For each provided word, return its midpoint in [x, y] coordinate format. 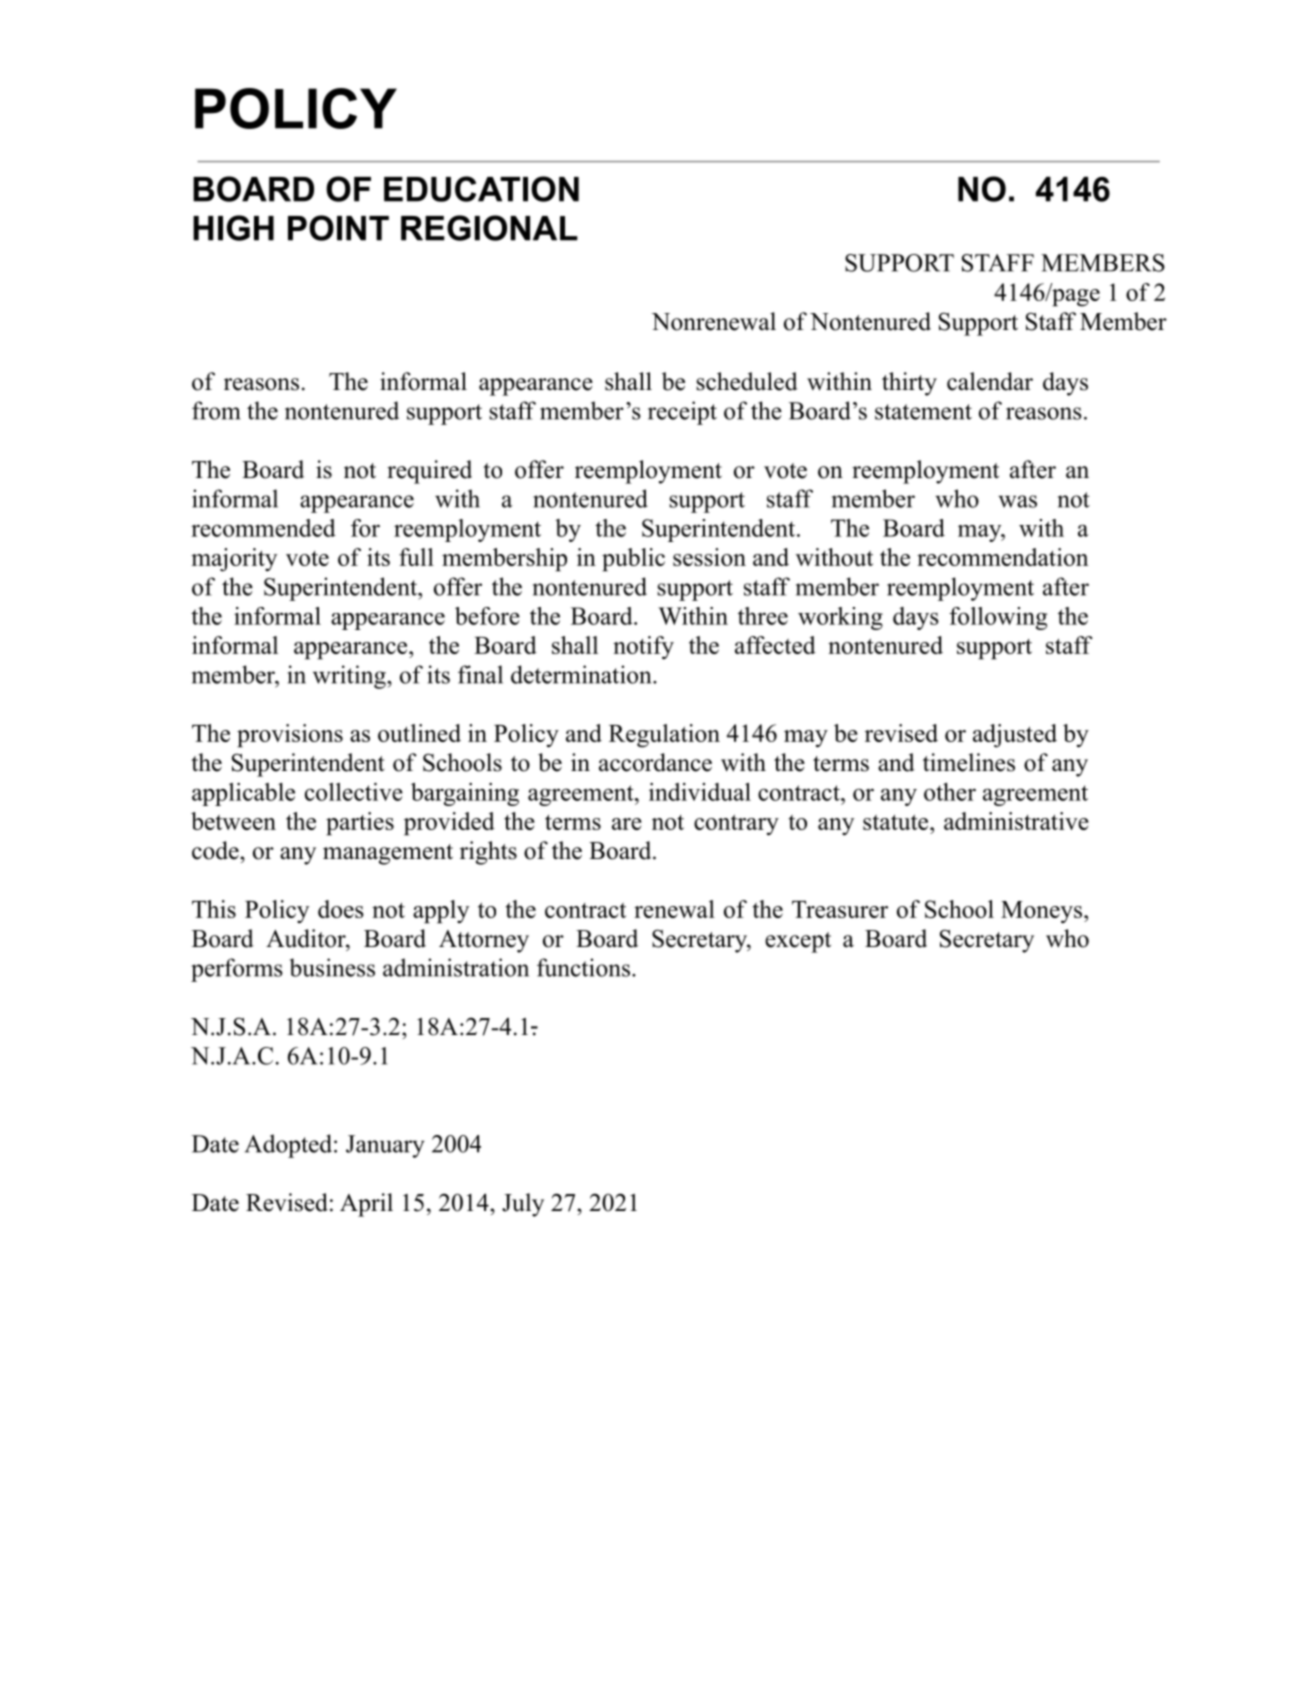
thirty [909, 384]
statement [923, 412]
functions [583, 967]
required [429, 472]
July [523, 1205]
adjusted [1015, 736]
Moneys [1041, 912]
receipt [682, 413]
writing [350, 677]
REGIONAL [489, 228]
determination [582, 674]
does [341, 909]
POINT [338, 228]
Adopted [290, 1146]
